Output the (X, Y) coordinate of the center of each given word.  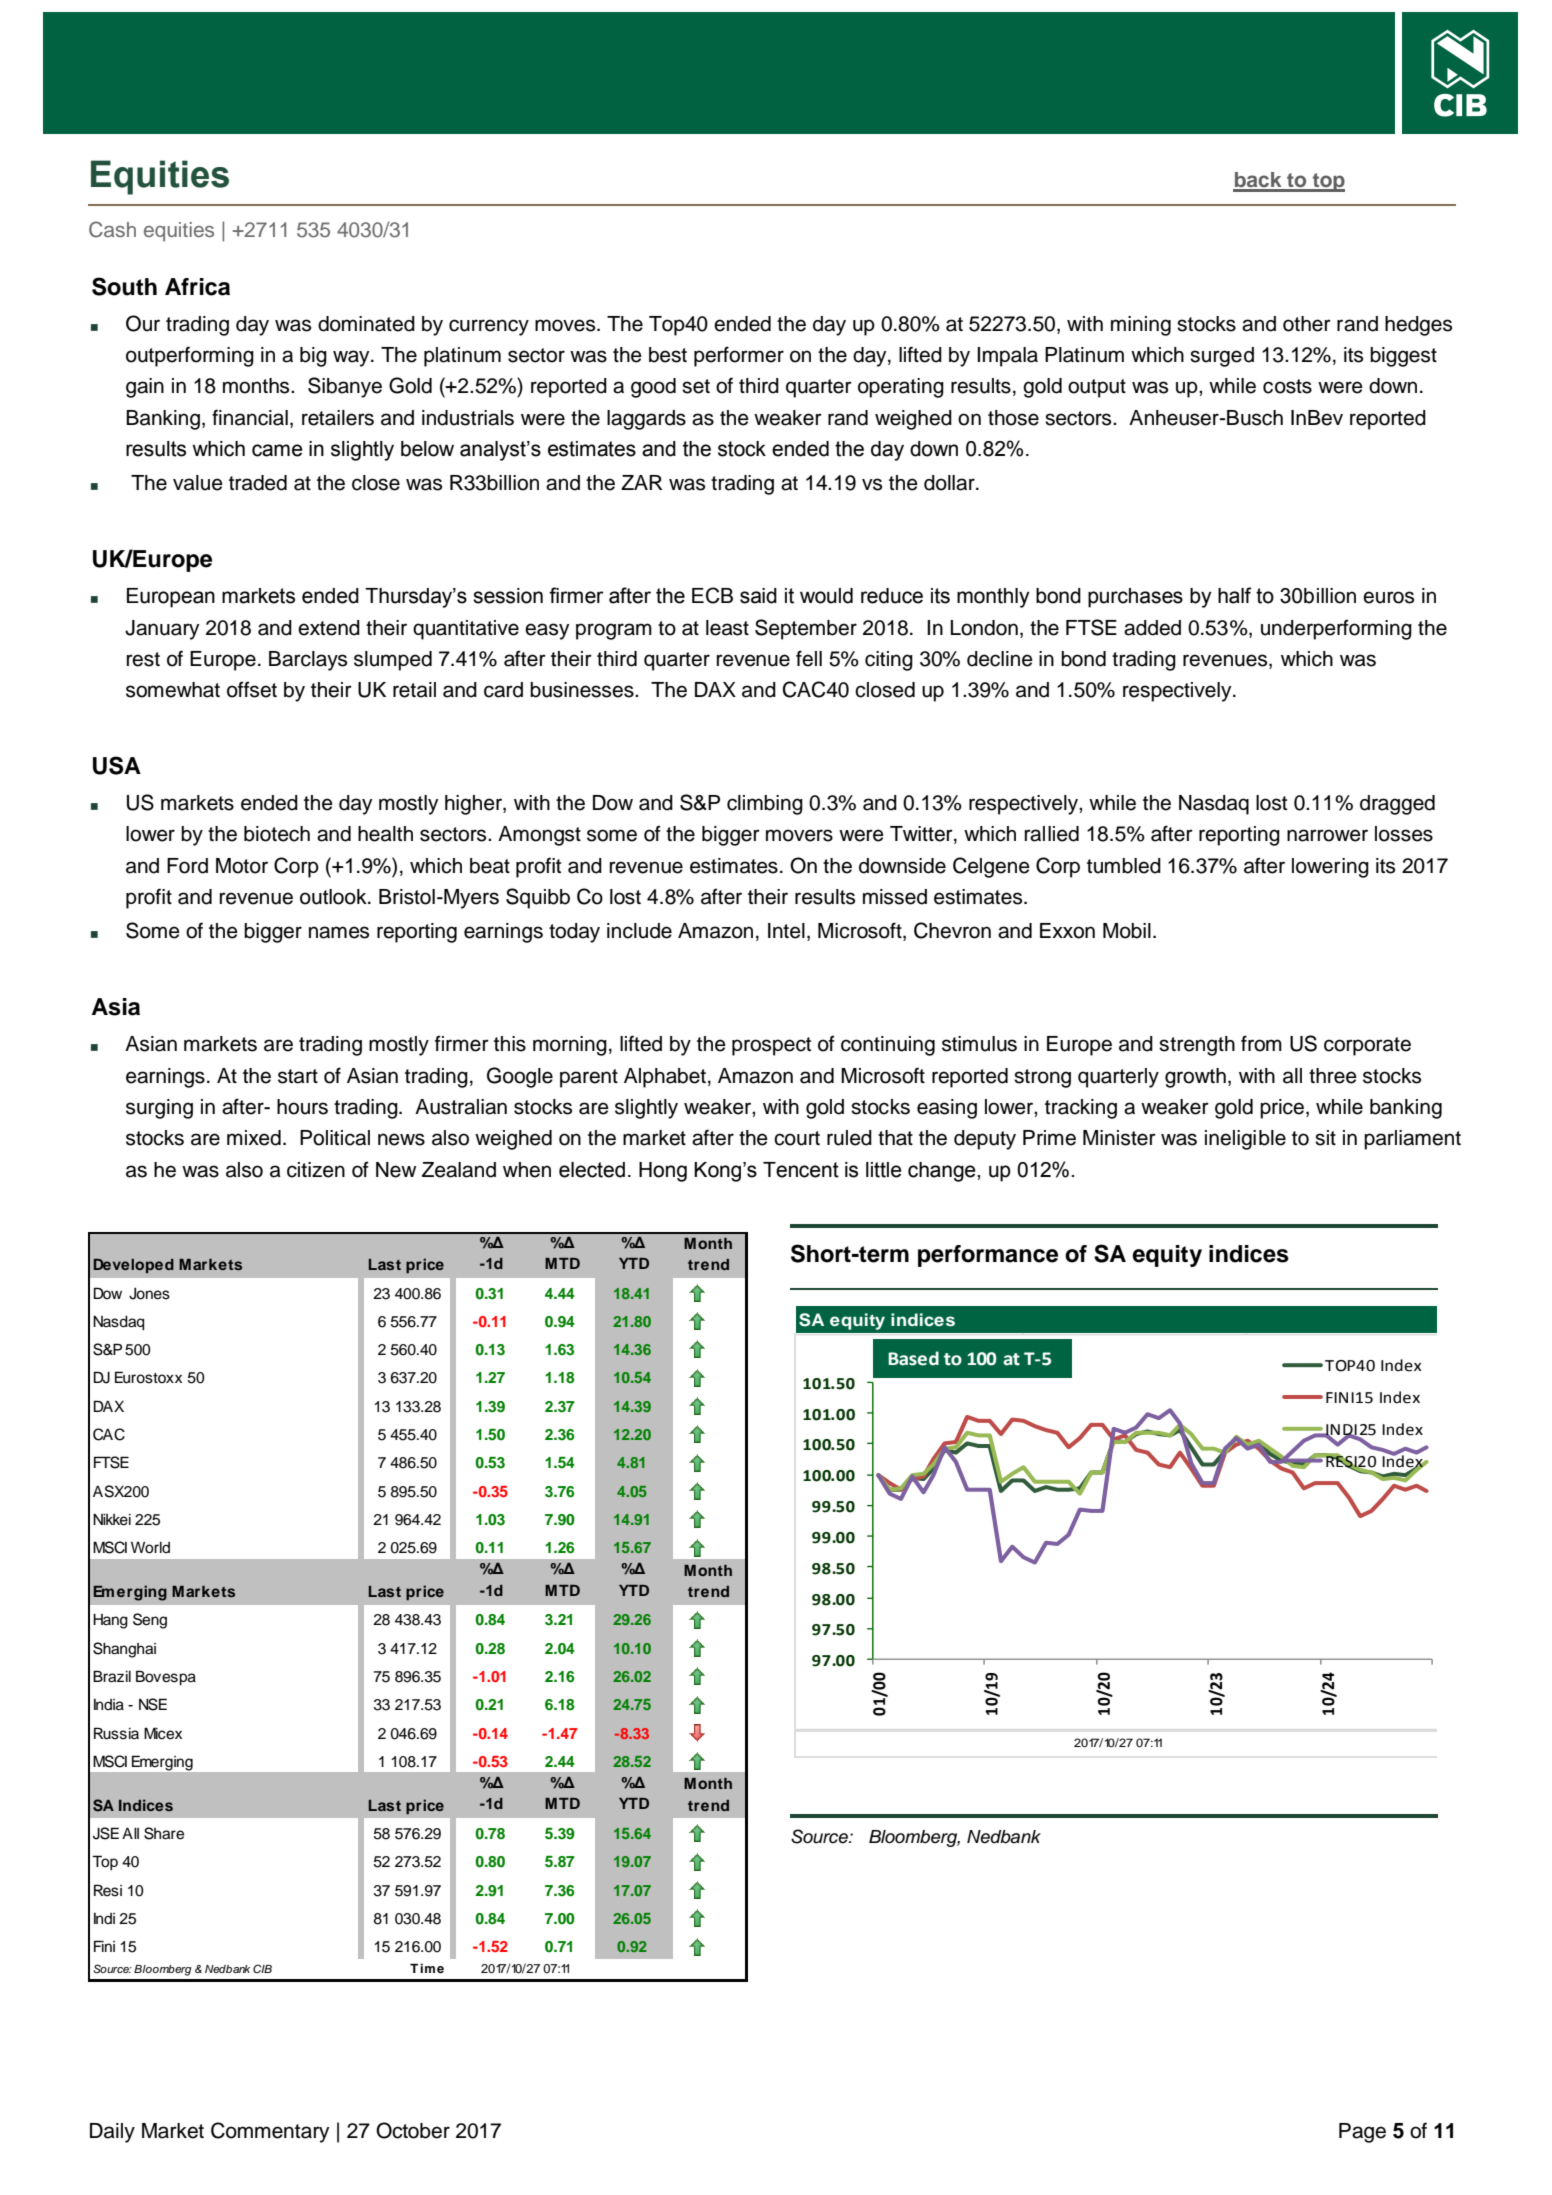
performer (739, 356)
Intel (786, 931)
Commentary (270, 2132)
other (1307, 324)
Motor (242, 866)
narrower (1327, 835)
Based (913, 1358)
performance (988, 1256)
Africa (197, 287)
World (150, 1547)
